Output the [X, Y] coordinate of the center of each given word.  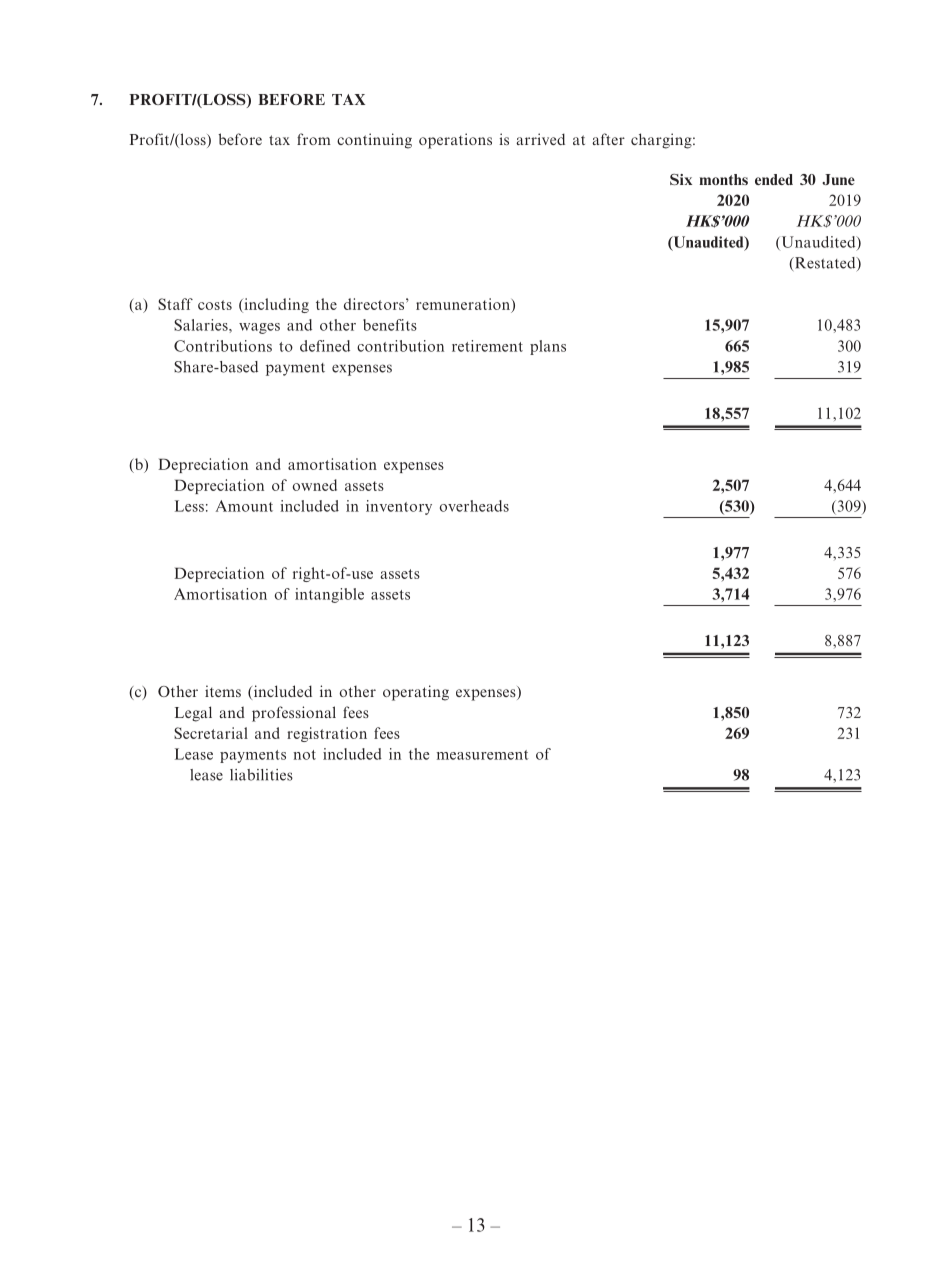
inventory [399, 507]
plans [548, 347]
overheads [474, 506]
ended [774, 179]
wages [259, 328]
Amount [244, 506]
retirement [487, 346]
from [314, 139]
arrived [540, 139]
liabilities [261, 775]
